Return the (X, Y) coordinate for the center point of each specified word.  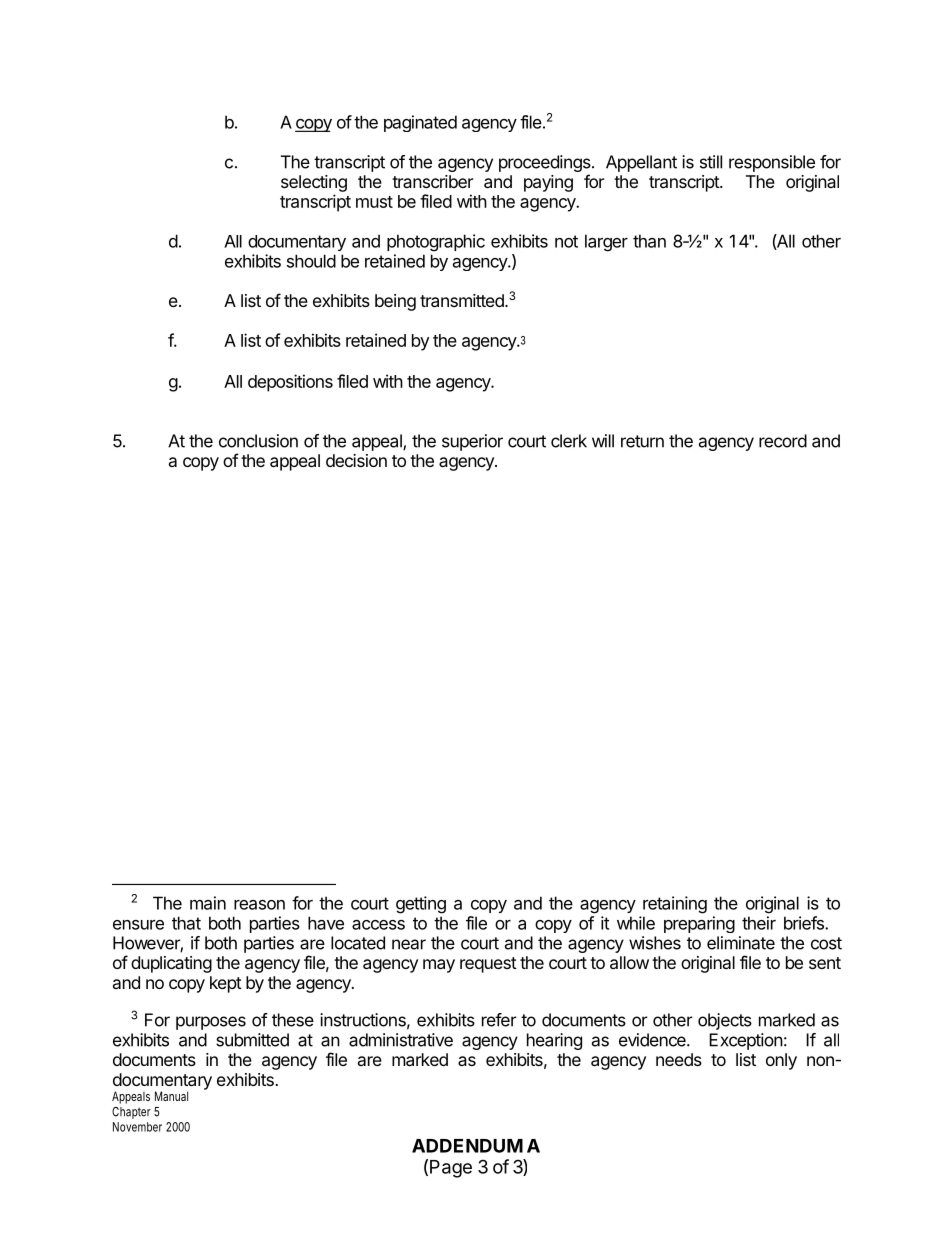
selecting (314, 183)
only (781, 1061)
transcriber (432, 181)
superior (472, 442)
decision (356, 460)
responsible (772, 163)
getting (421, 905)
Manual (171, 1096)
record (783, 441)
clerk (569, 441)
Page (451, 1169)
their (759, 923)
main (208, 903)
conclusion (258, 441)
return (642, 441)
